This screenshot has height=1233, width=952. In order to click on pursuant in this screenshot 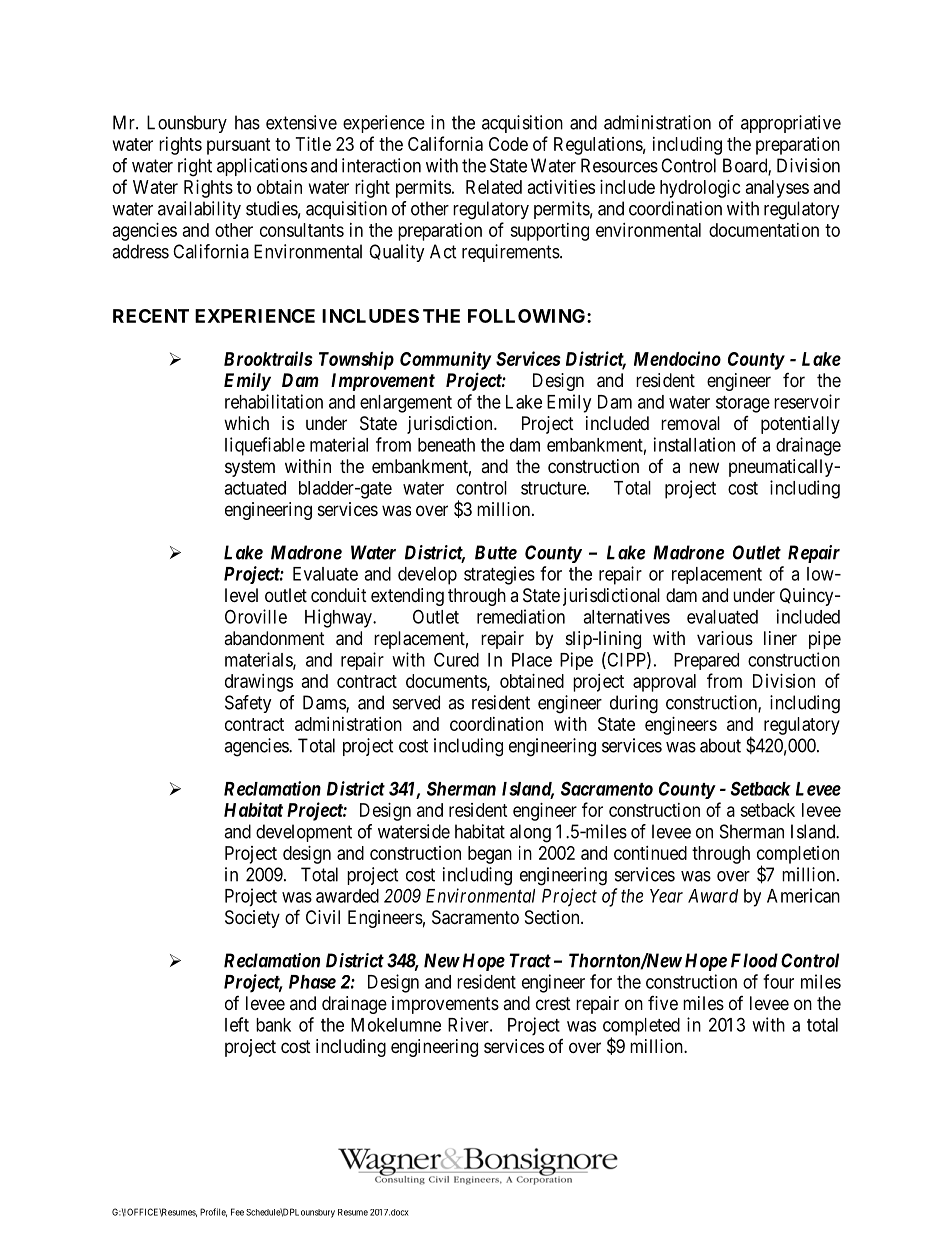, I will do `click(239, 146)`.
